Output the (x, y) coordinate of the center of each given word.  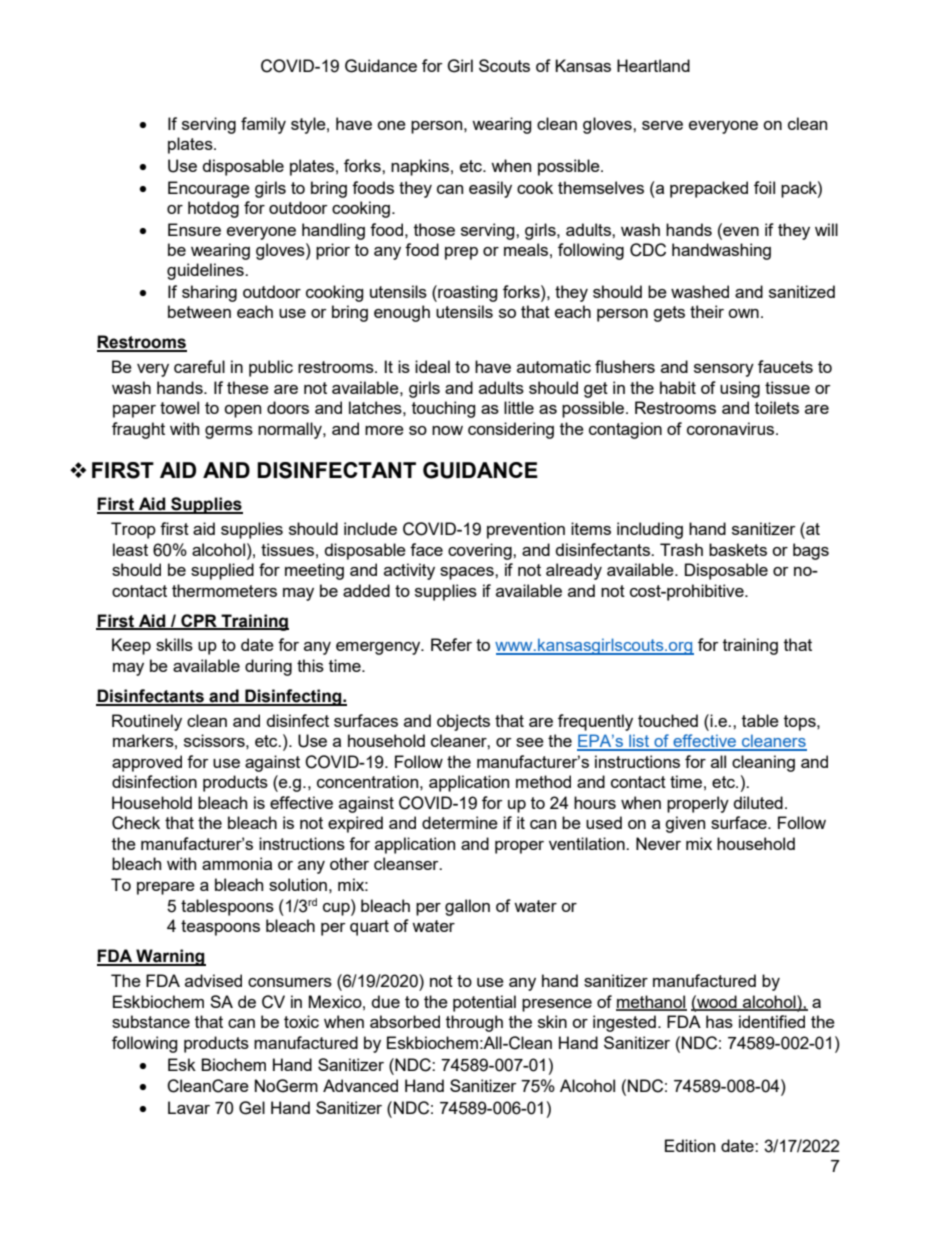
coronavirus (732, 428)
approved (147, 763)
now (447, 430)
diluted (758, 802)
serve (662, 125)
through (474, 1023)
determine (460, 822)
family (263, 125)
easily (490, 189)
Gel (252, 1108)
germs (229, 432)
